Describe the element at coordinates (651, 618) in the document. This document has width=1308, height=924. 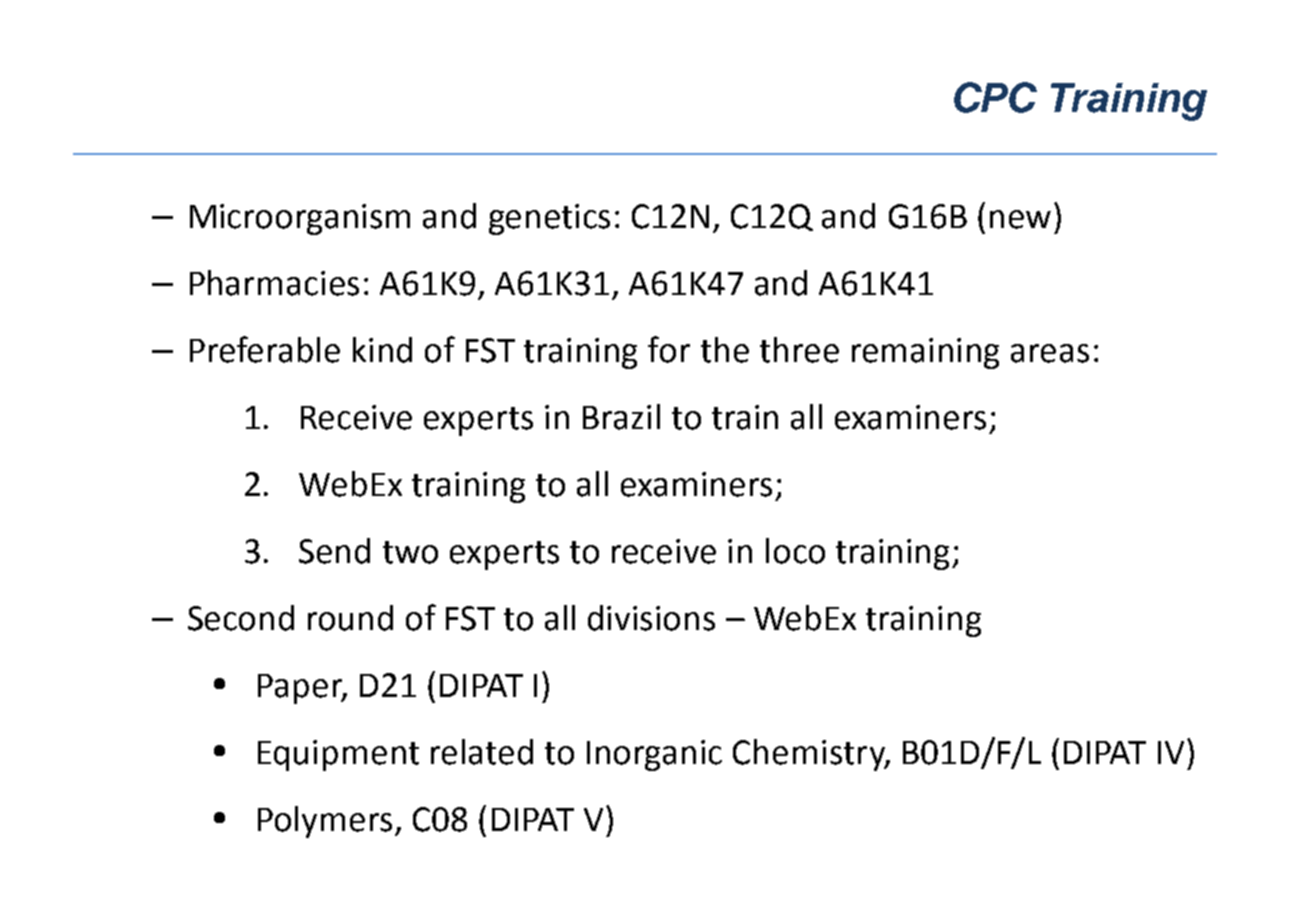
I see `divisions` at that location.
